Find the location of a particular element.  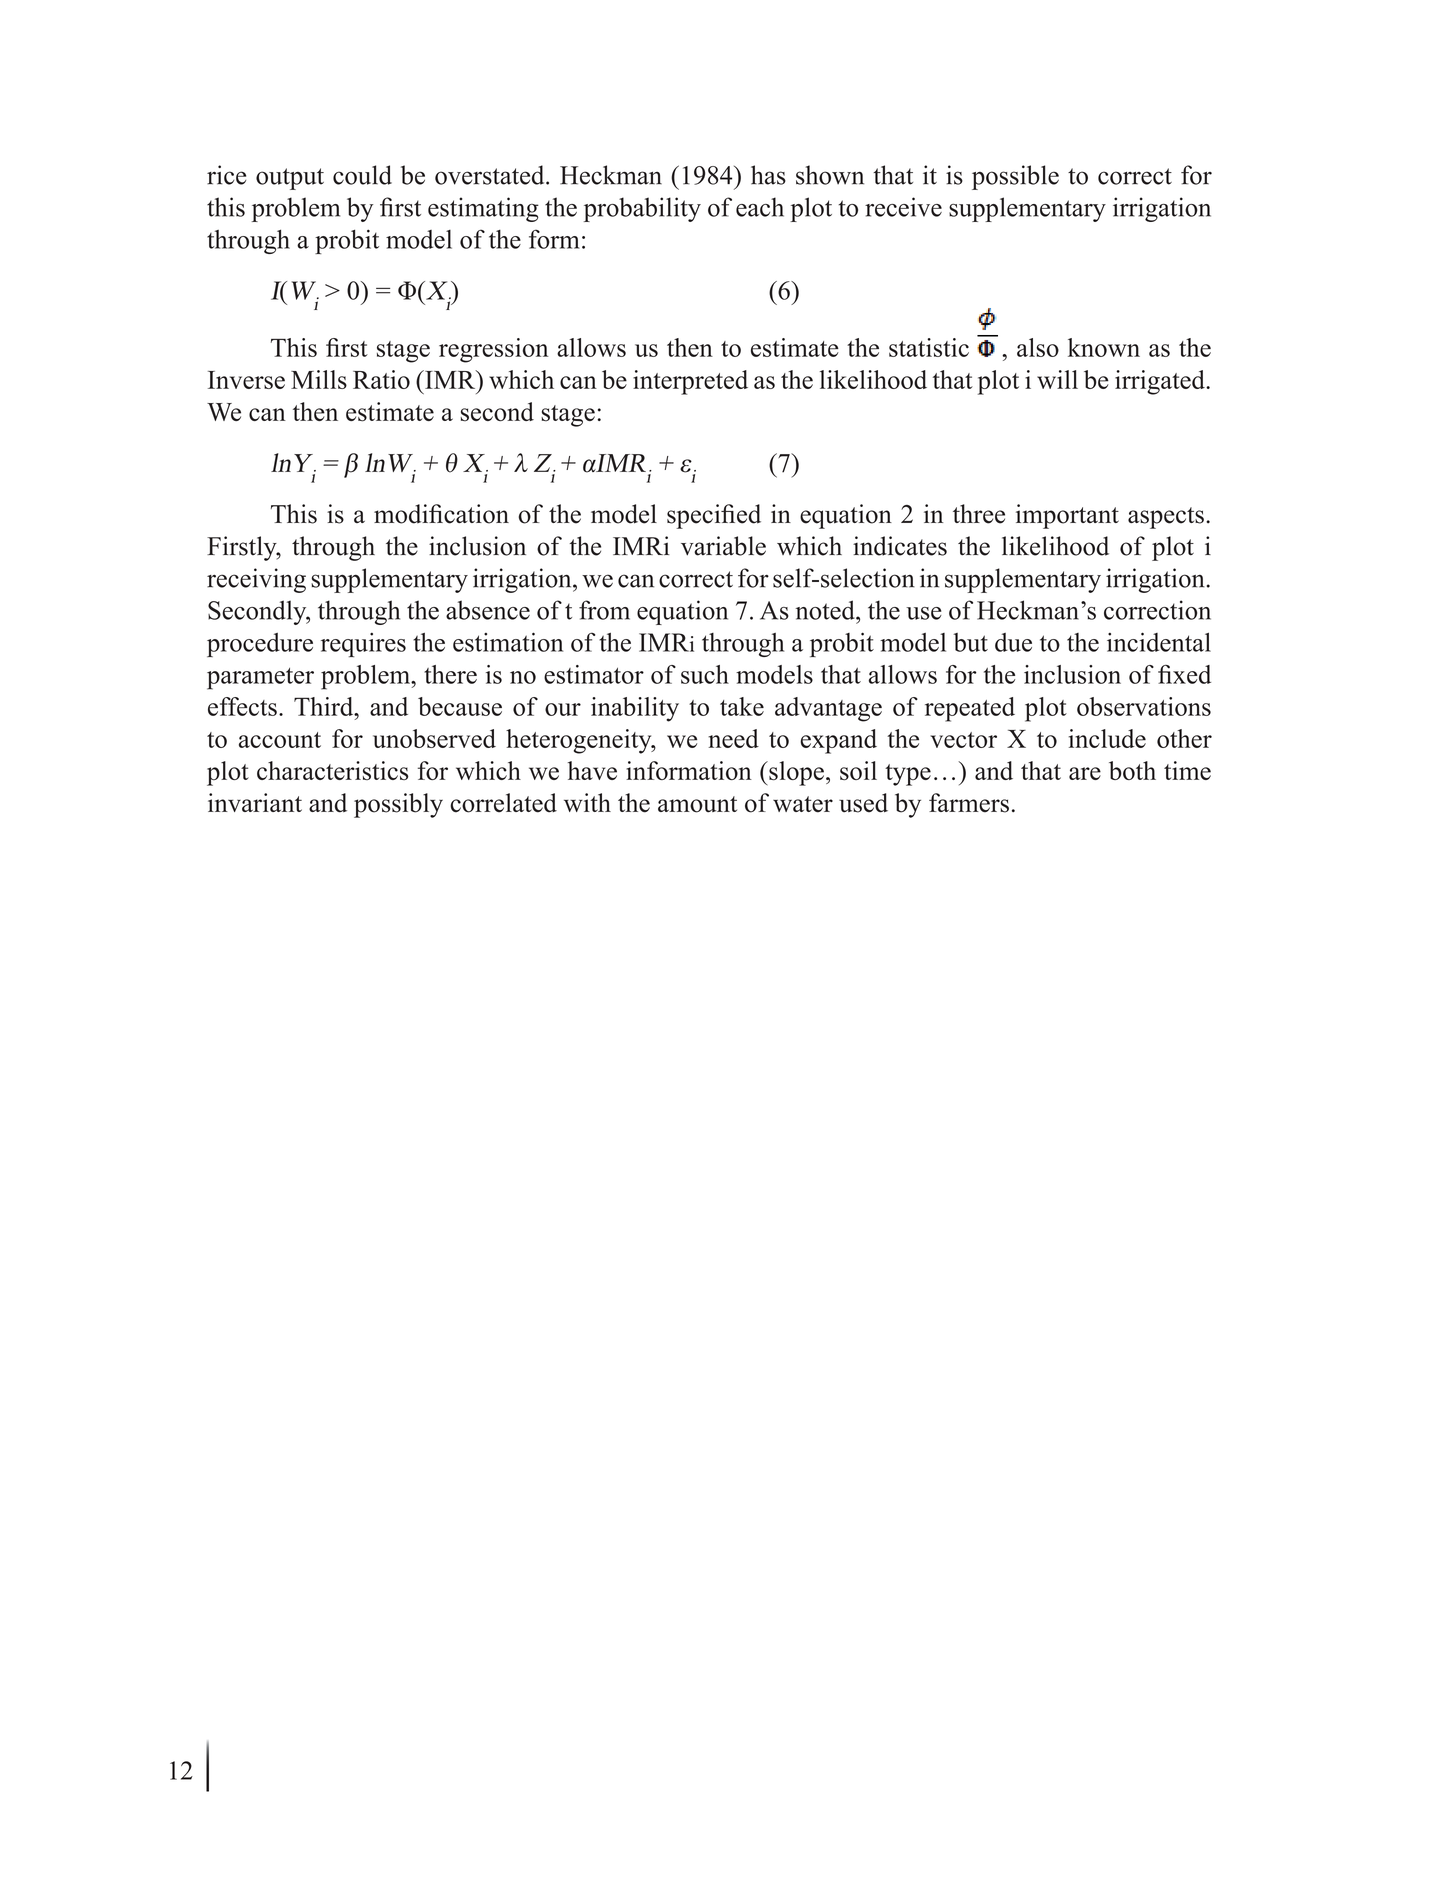

will is located at coordinates (1057, 379).
